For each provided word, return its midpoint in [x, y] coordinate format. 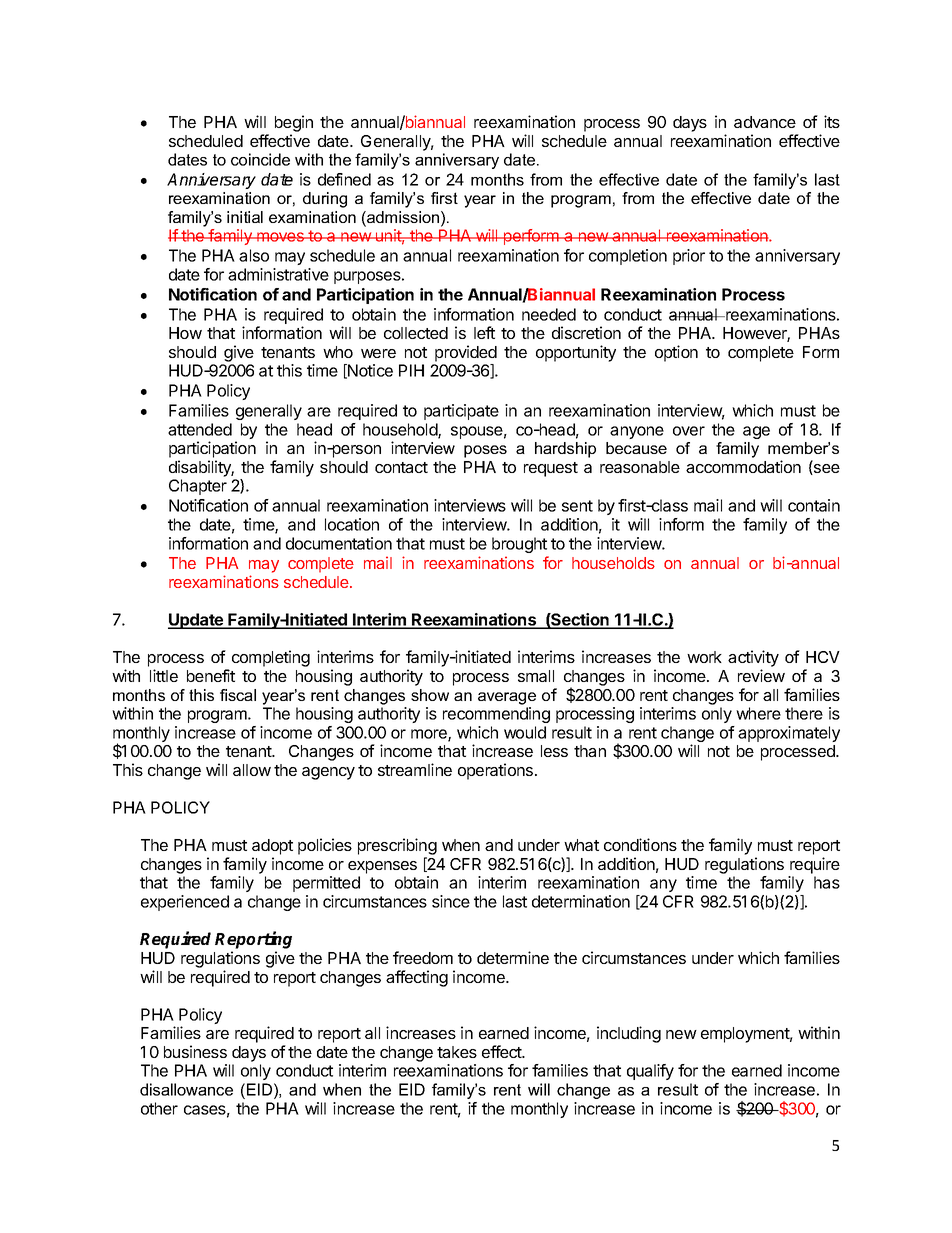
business [195, 1051]
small [536, 676]
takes [457, 1052]
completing [271, 658]
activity [753, 658]
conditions [640, 844]
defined [344, 179]
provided [466, 353]
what [581, 845]
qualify [650, 1072]
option [676, 353]
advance [765, 122]
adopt [272, 847]
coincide [260, 159]
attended [200, 429]
